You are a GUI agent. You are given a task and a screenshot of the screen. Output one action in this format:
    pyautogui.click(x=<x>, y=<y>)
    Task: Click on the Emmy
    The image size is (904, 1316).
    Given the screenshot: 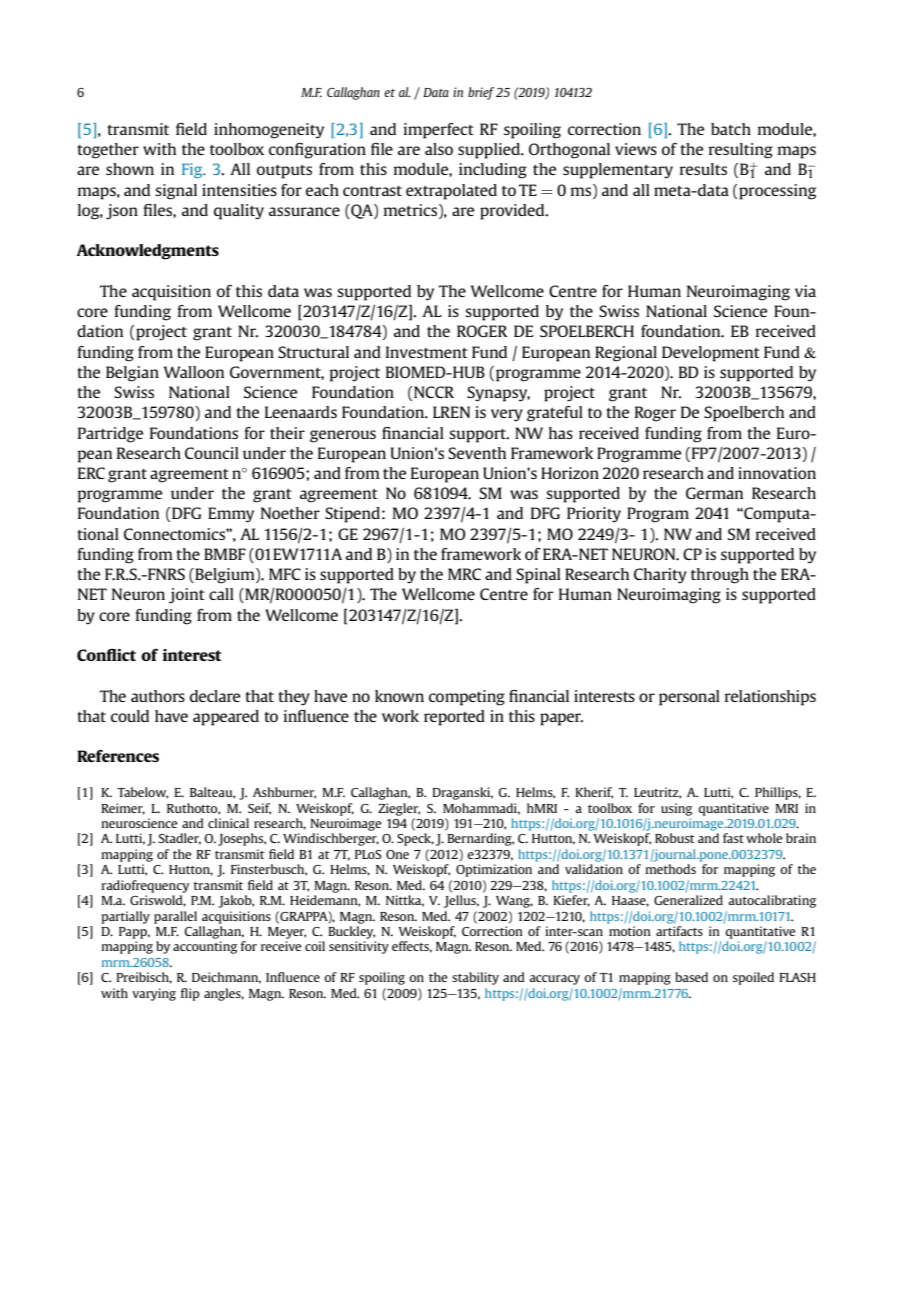 What is the action you would take?
    pyautogui.click(x=231, y=515)
